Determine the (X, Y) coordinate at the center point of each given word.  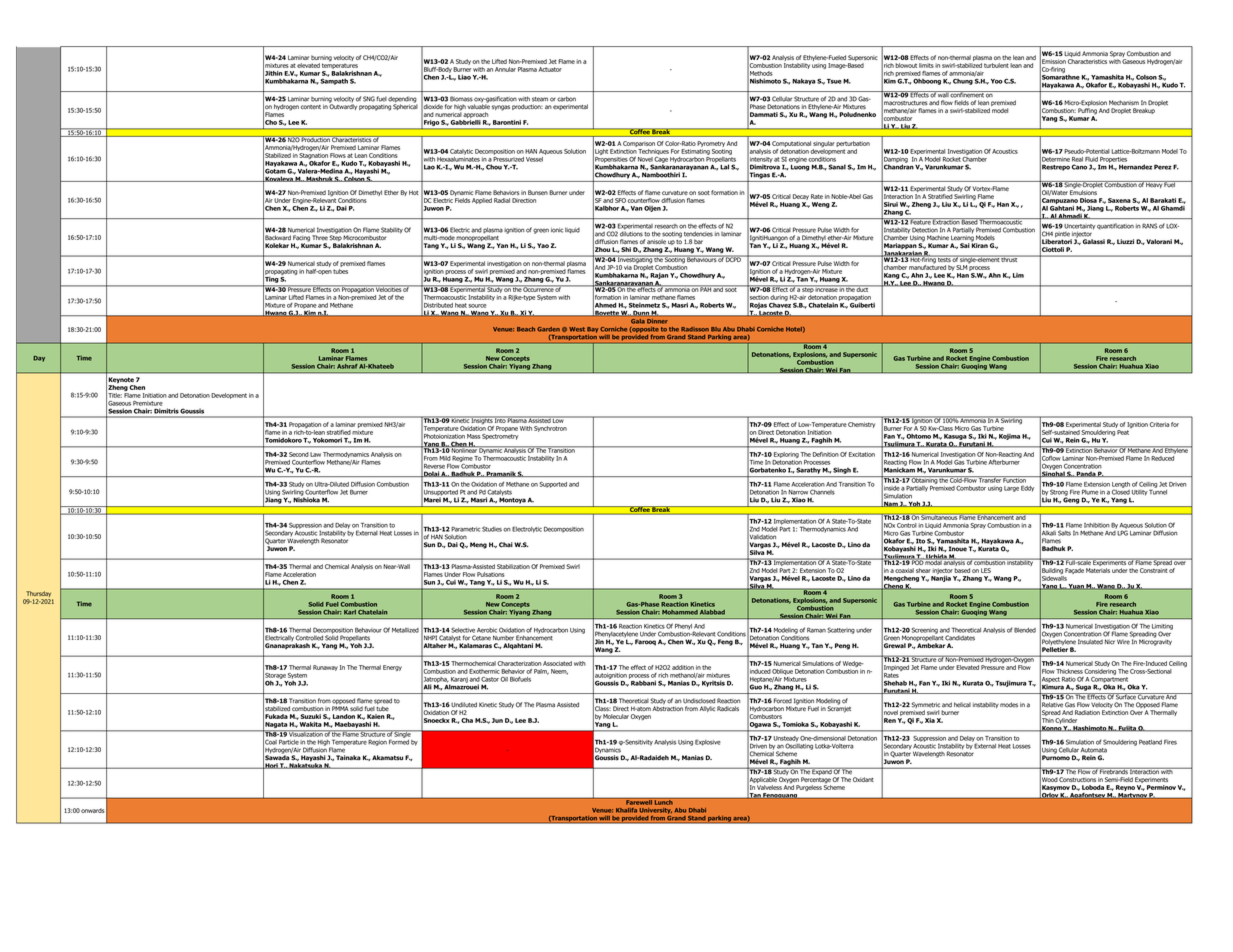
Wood (1049, 779)
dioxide (433, 107)
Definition (826, 454)
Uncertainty (1080, 226)
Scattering (841, 630)
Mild (445, 458)
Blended (1025, 630)
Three (320, 237)
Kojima (1009, 437)
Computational (791, 144)
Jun (497, 720)
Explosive (708, 742)
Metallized (405, 630)
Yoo (997, 81)
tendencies (698, 234)
